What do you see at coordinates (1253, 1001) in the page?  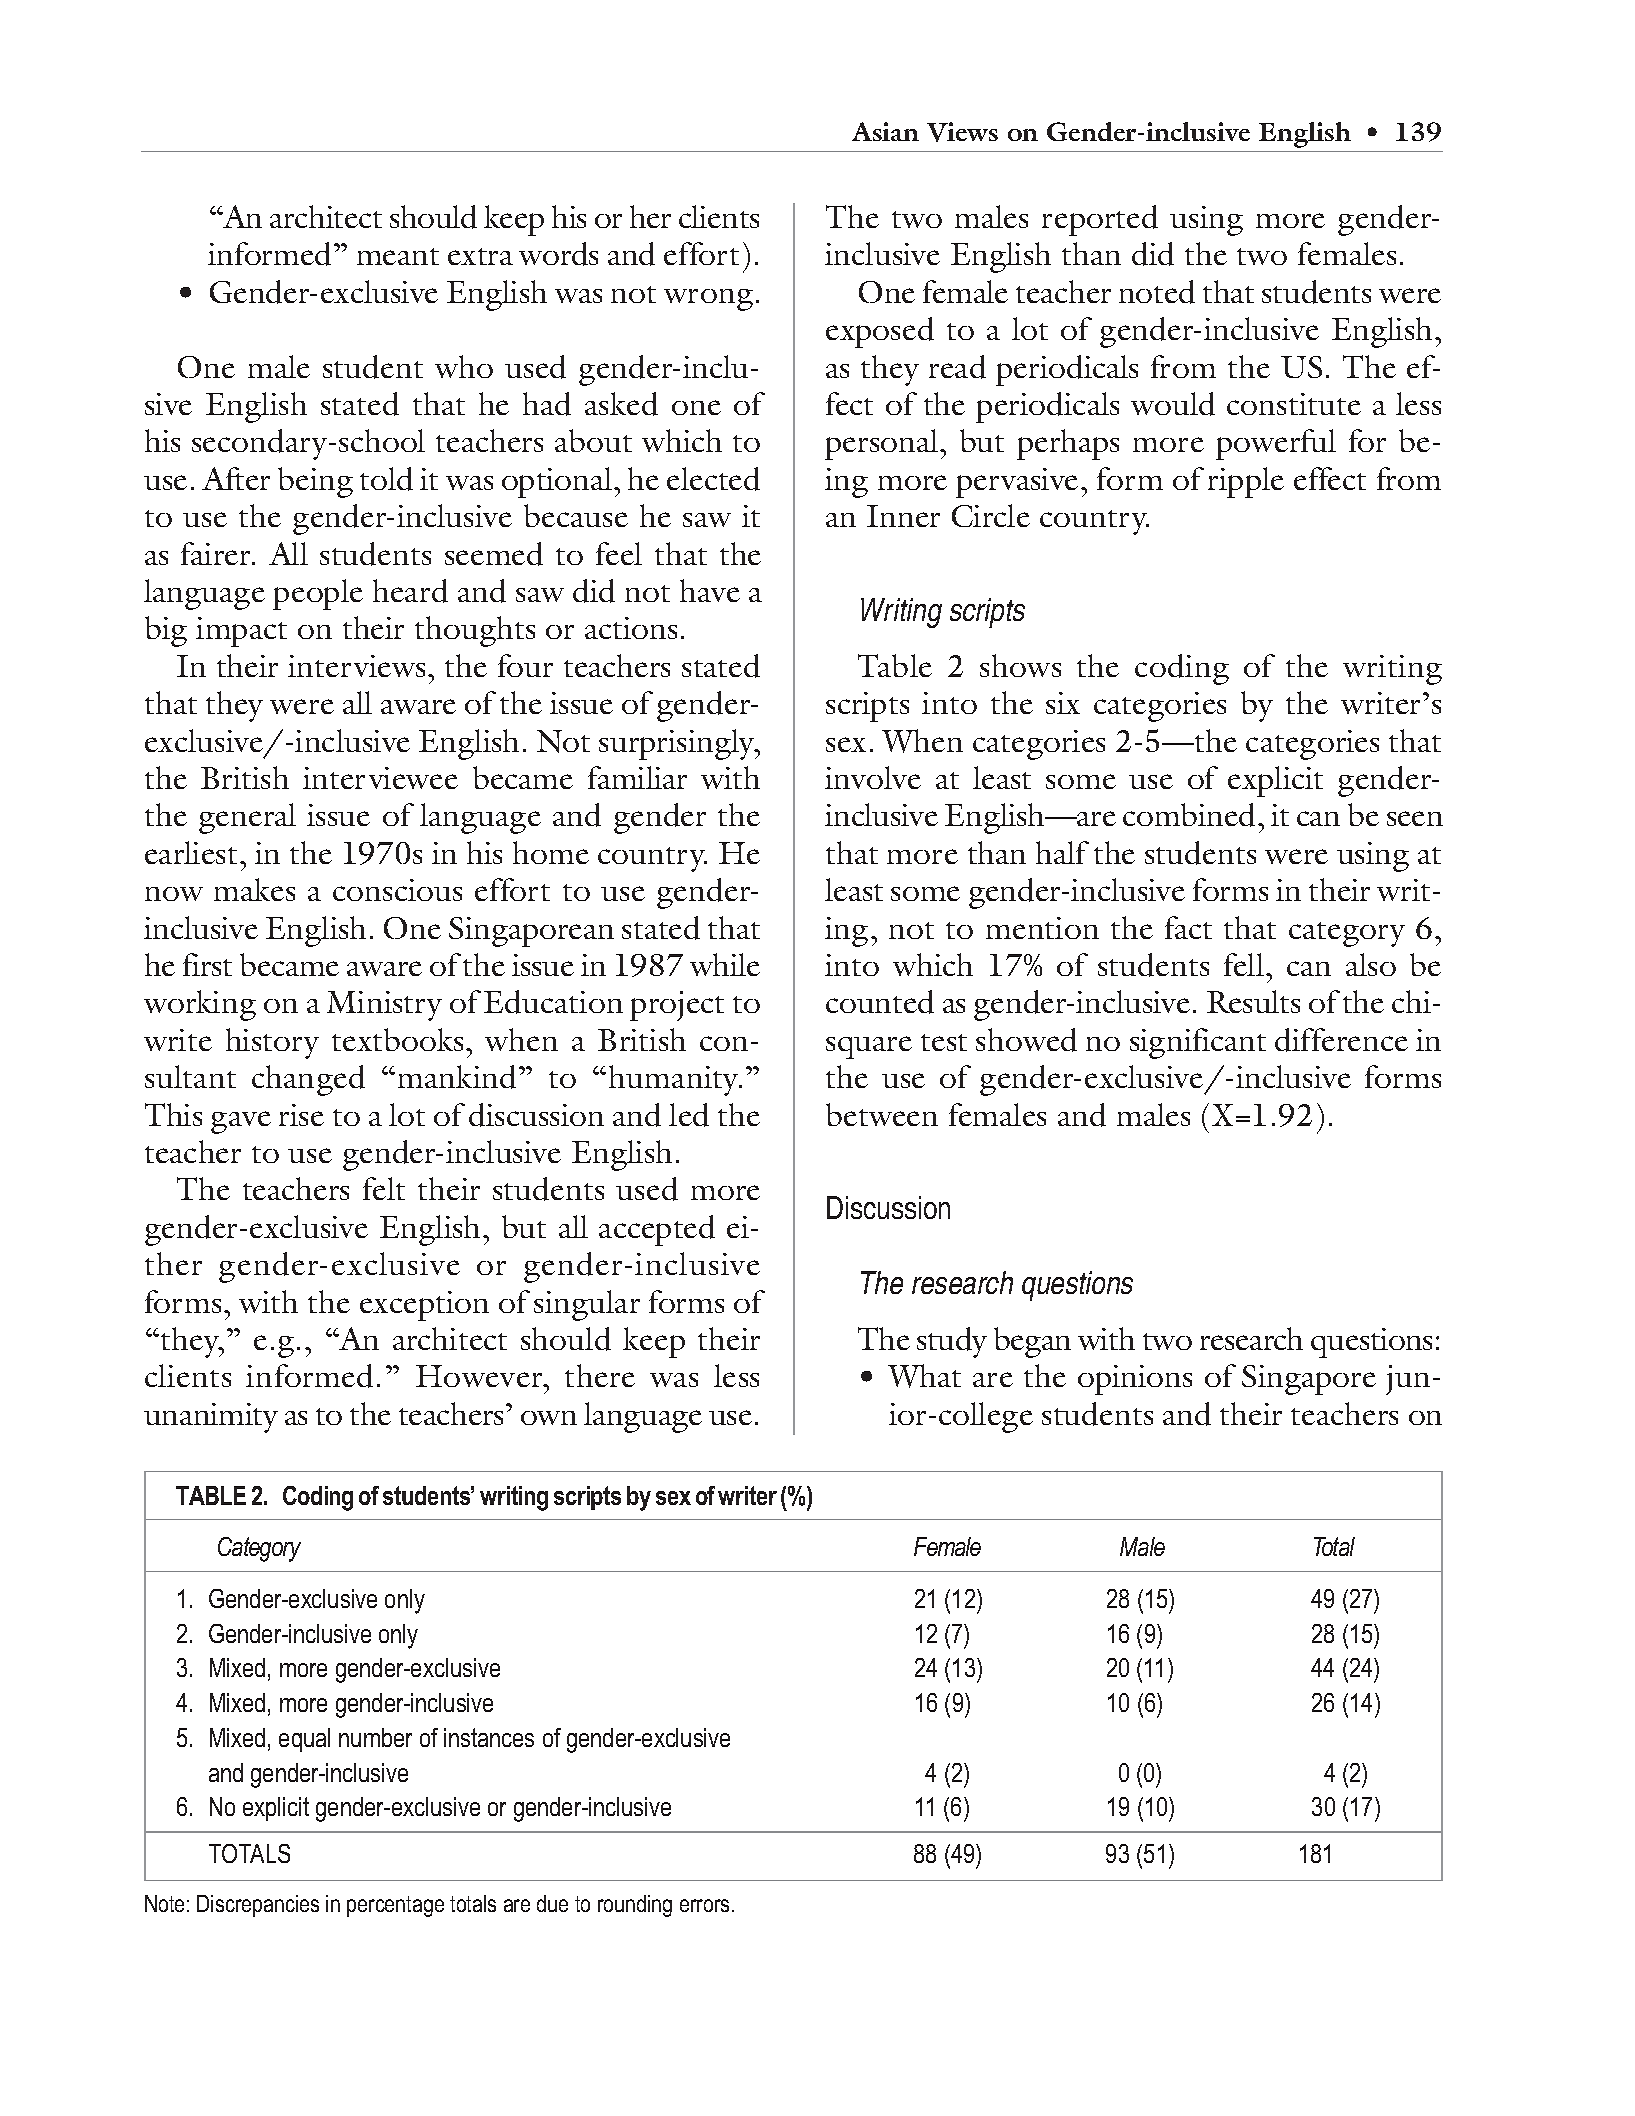 I see `Results` at bounding box center [1253, 1001].
